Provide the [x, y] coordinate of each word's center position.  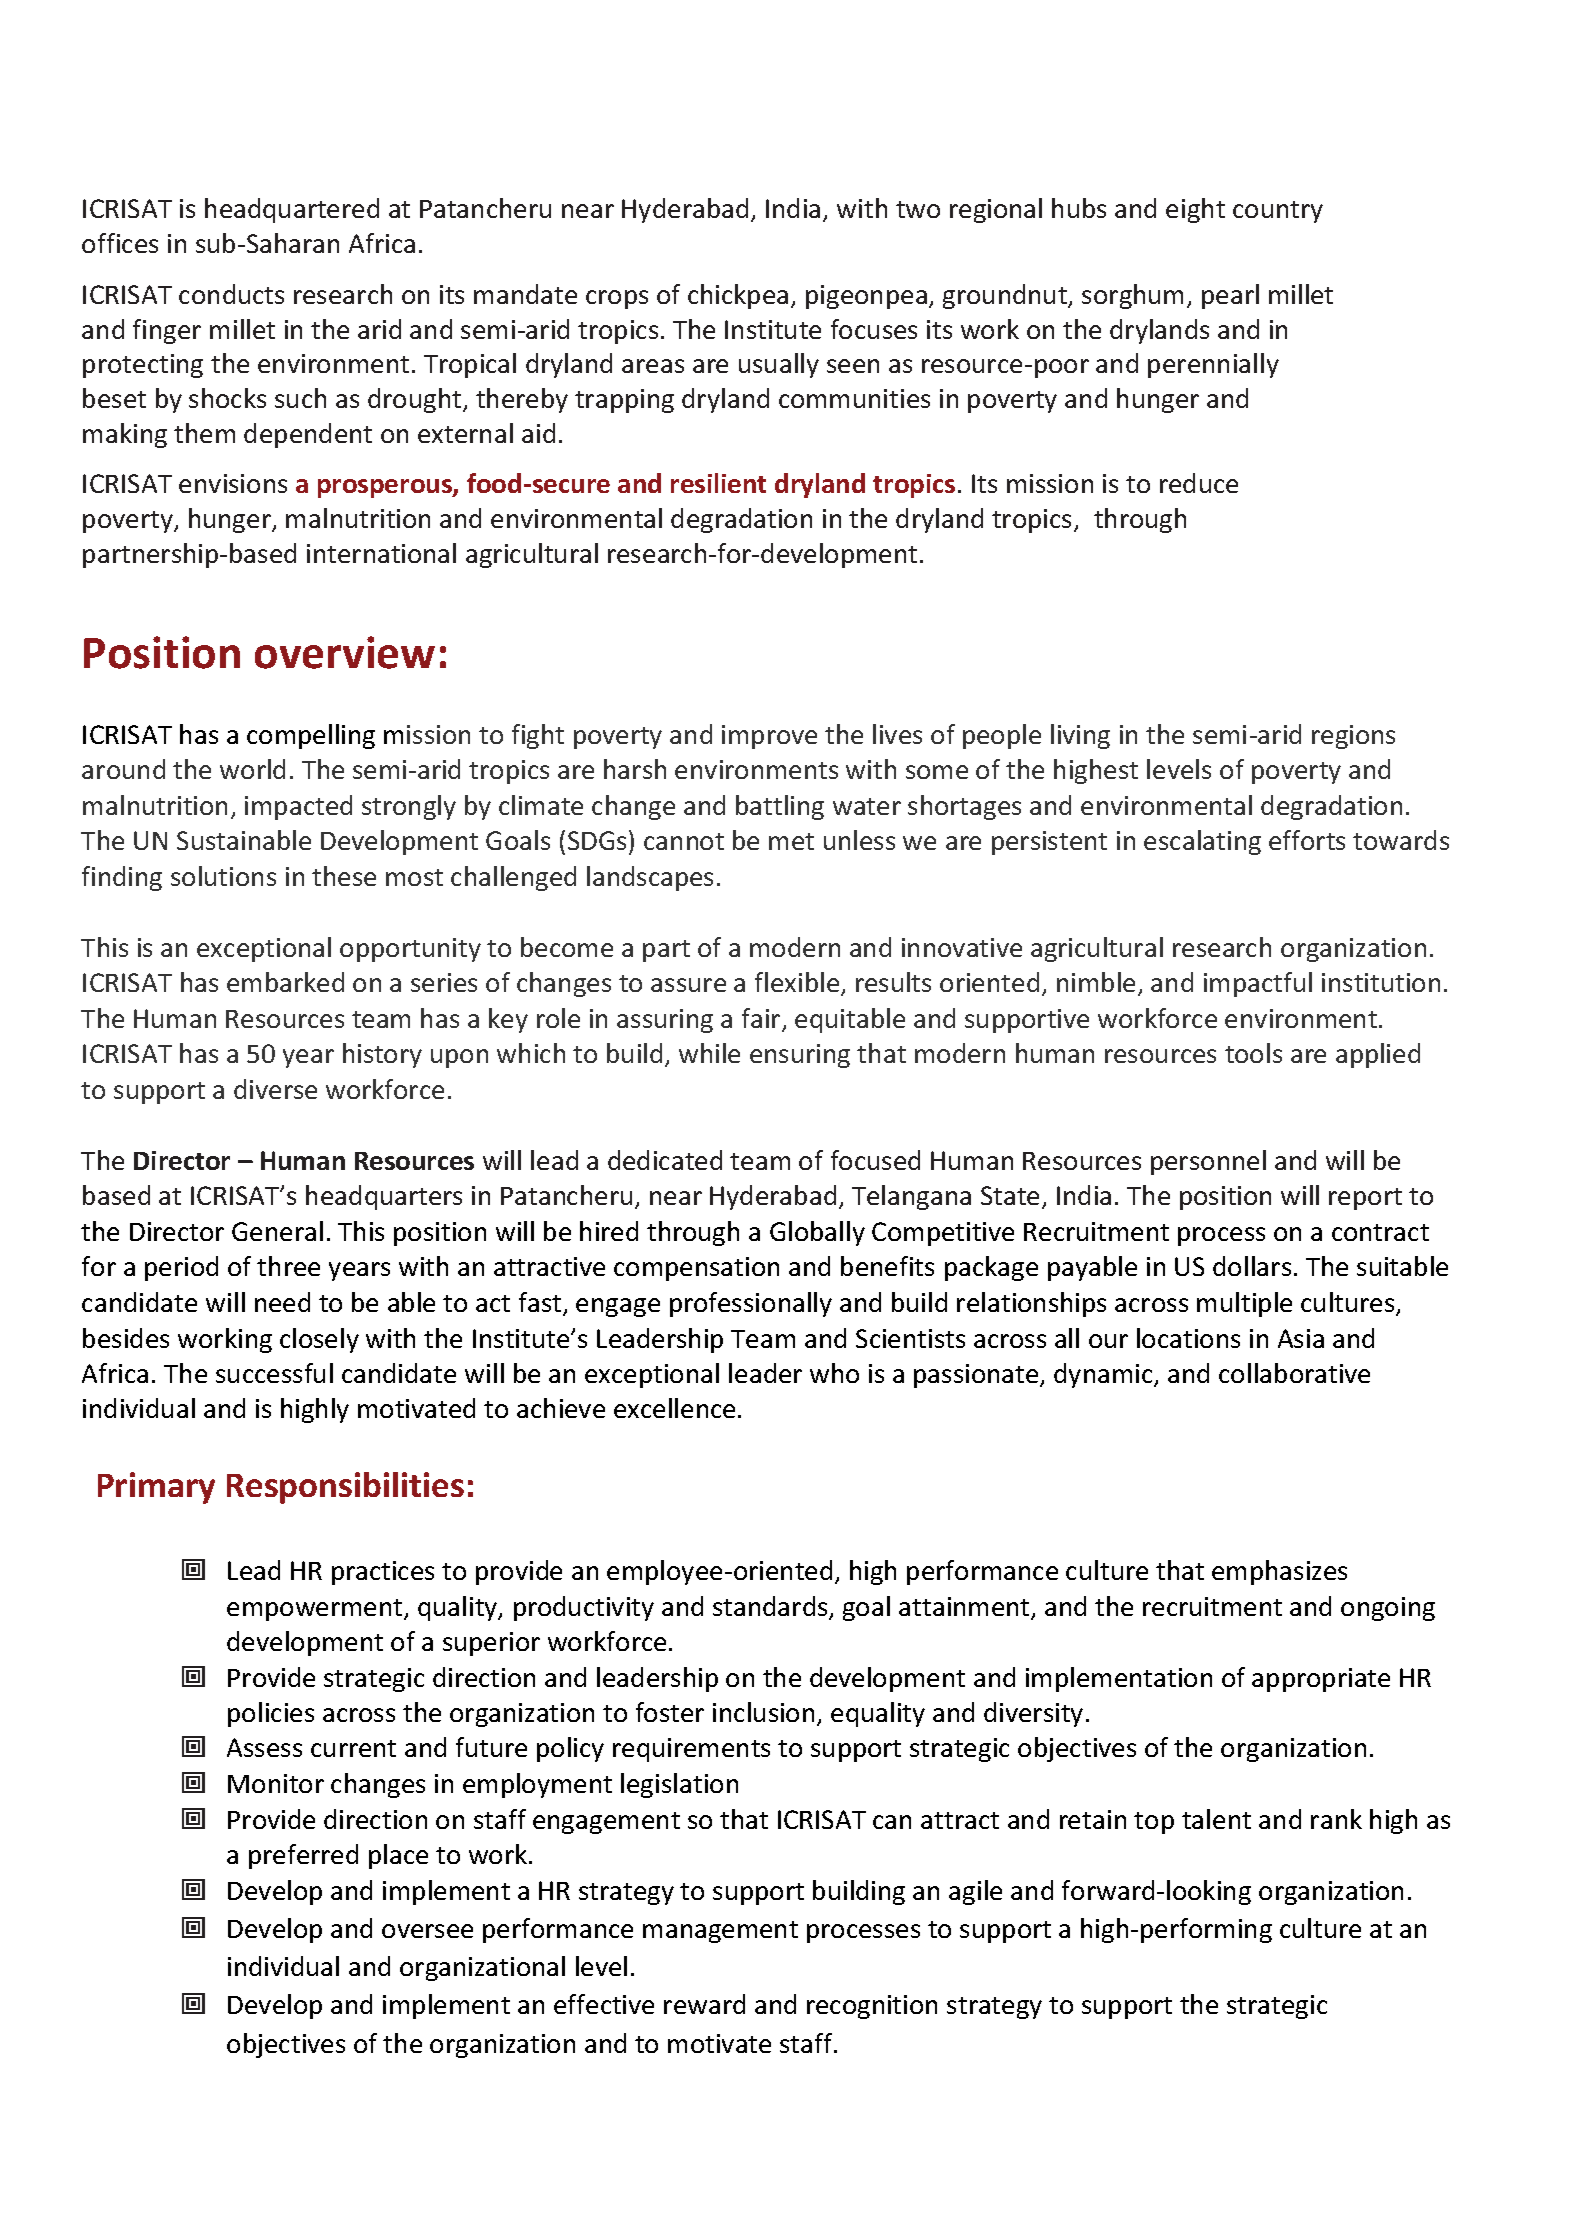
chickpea [738, 296]
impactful [1258, 984]
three [288, 1266]
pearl [1230, 296]
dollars [1252, 1266]
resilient [718, 483]
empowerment [316, 1610]
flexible [798, 984]
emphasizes [1279, 1572]
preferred [303, 1856]
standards [771, 1607]
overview [345, 652]
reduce [1199, 483]
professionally [751, 1304]
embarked [285, 982]
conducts [231, 294]
